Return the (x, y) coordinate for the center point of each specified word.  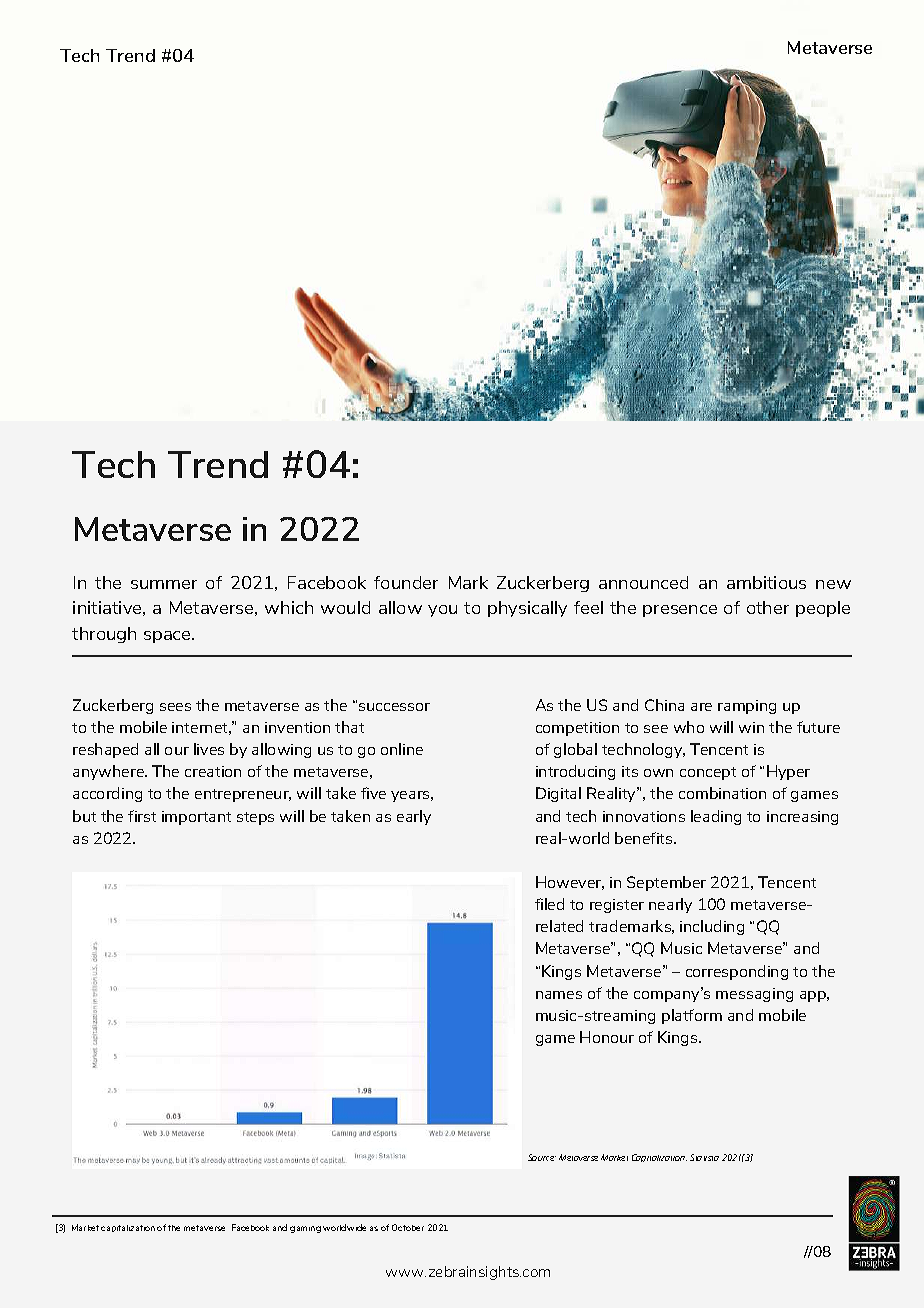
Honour (607, 1037)
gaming (305, 1229)
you (442, 611)
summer (164, 584)
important (196, 818)
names (559, 995)
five (373, 793)
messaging (754, 995)
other (768, 607)
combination (722, 793)
